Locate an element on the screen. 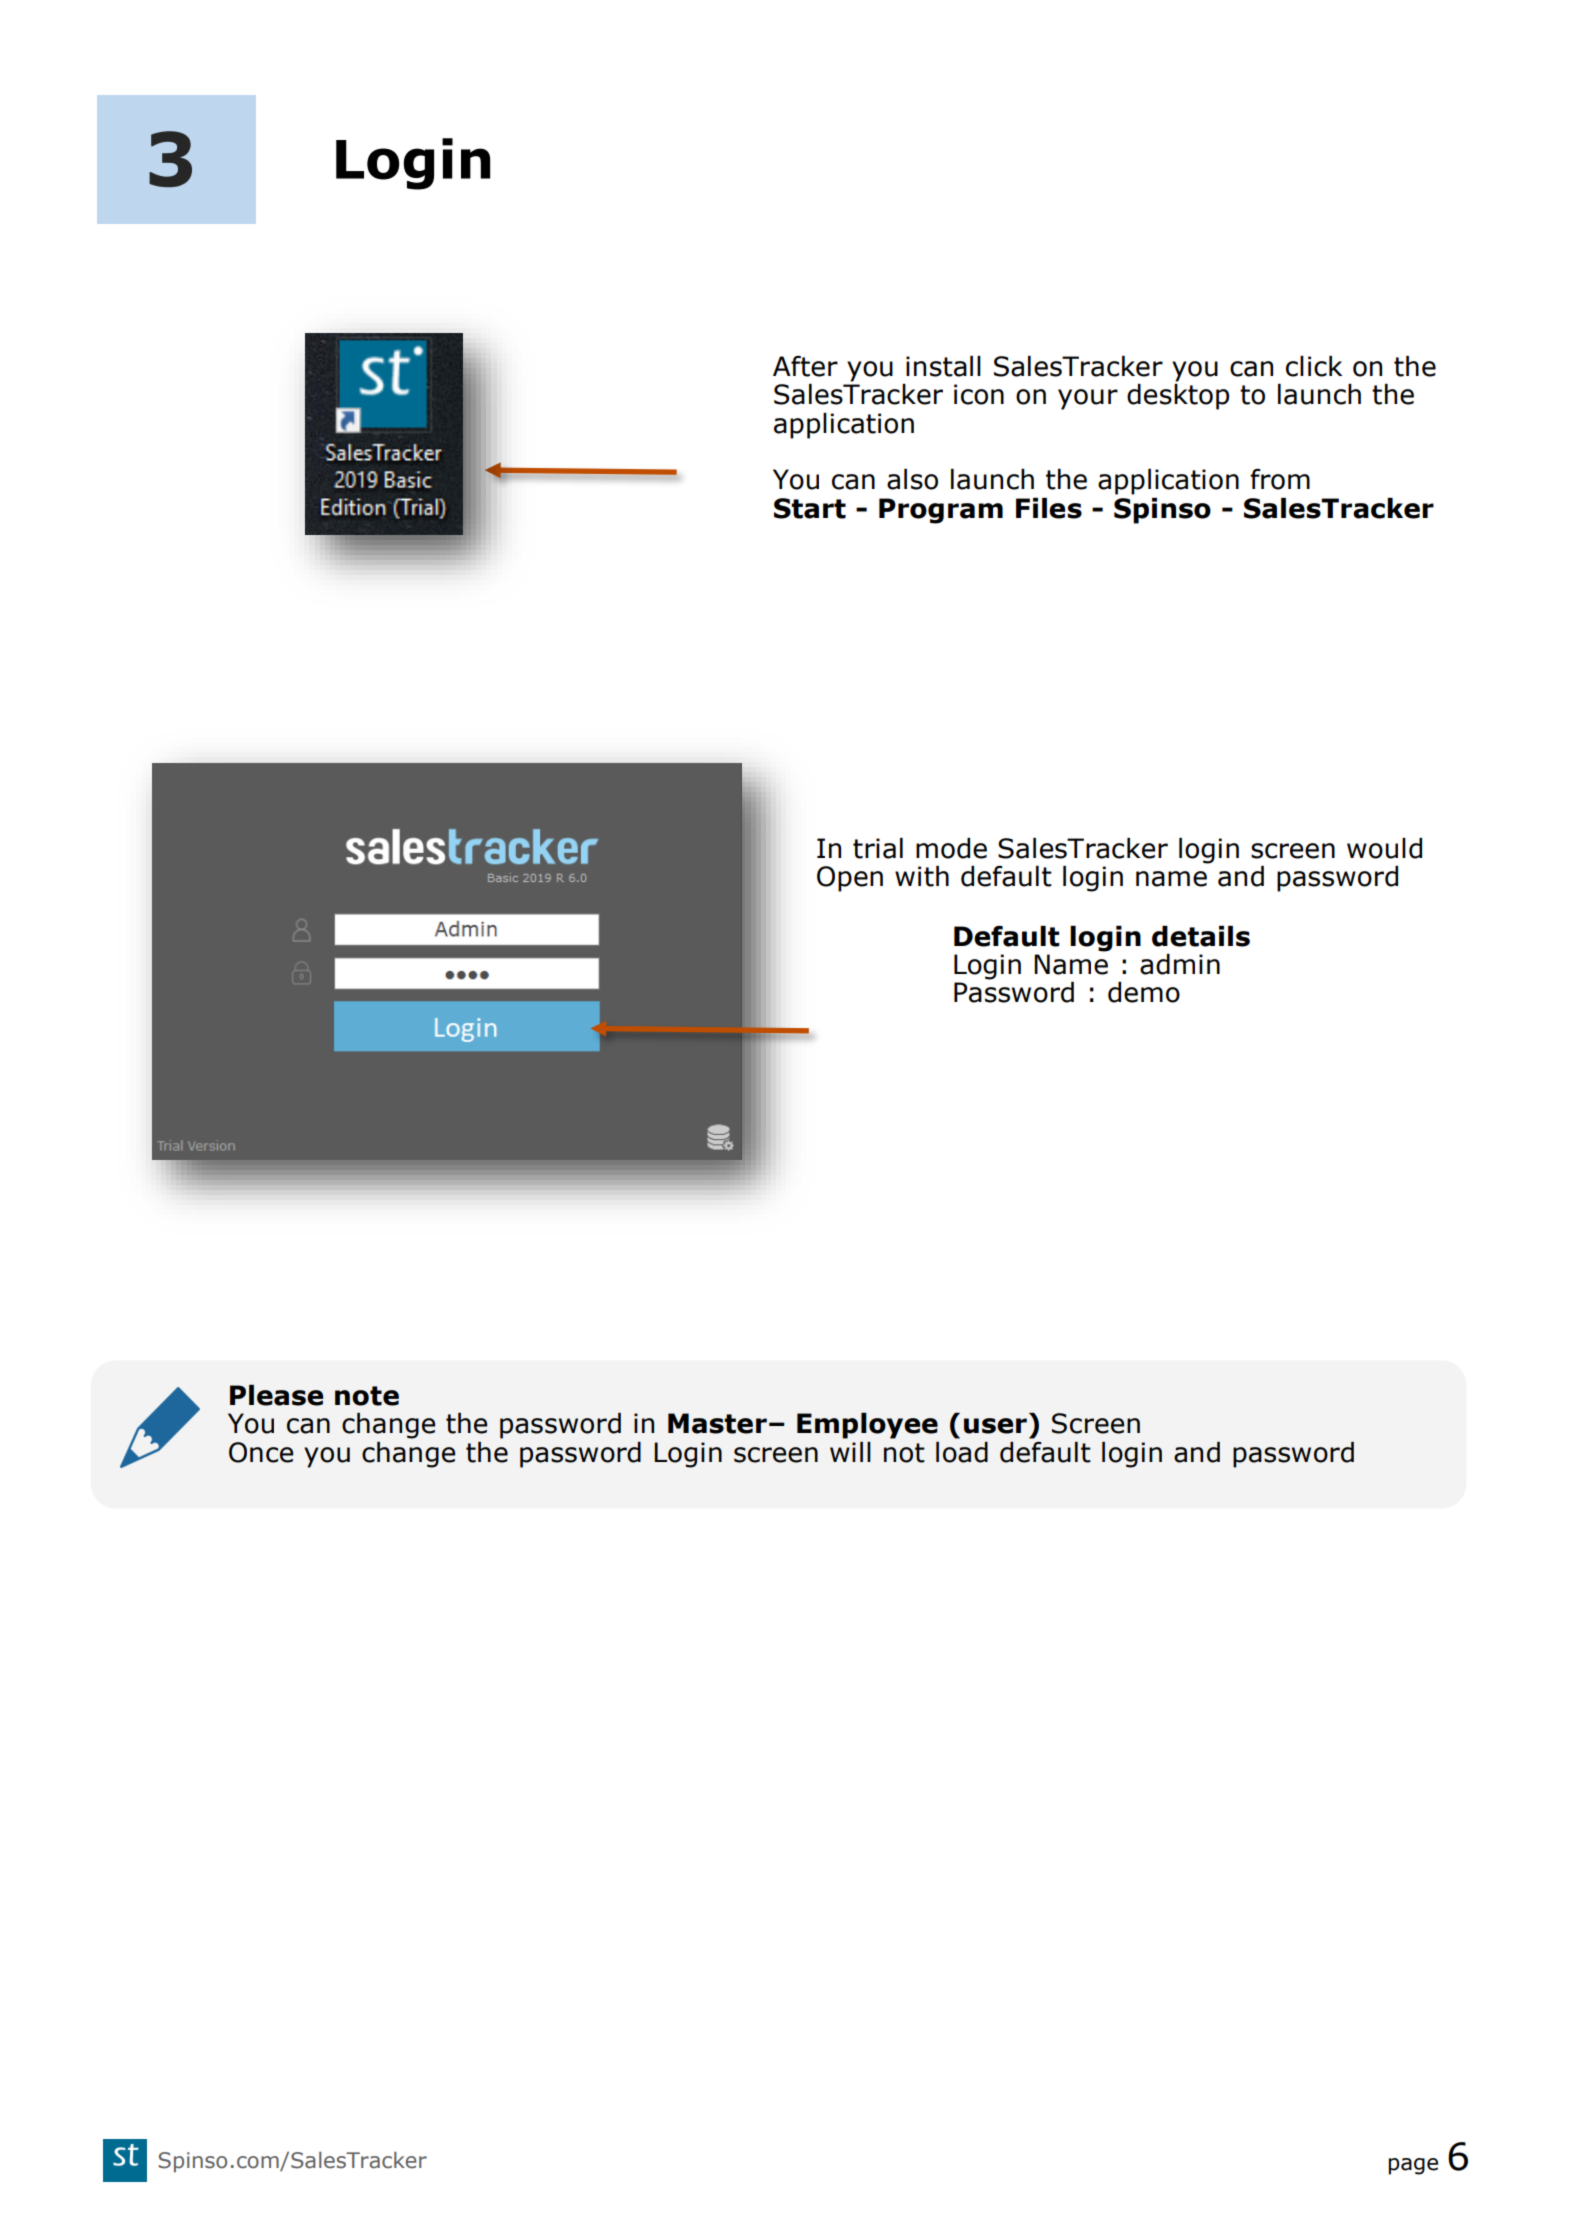 Image resolution: width=1572 pixels, height=2225 pixels. Employee is located at coordinates (867, 1426).
